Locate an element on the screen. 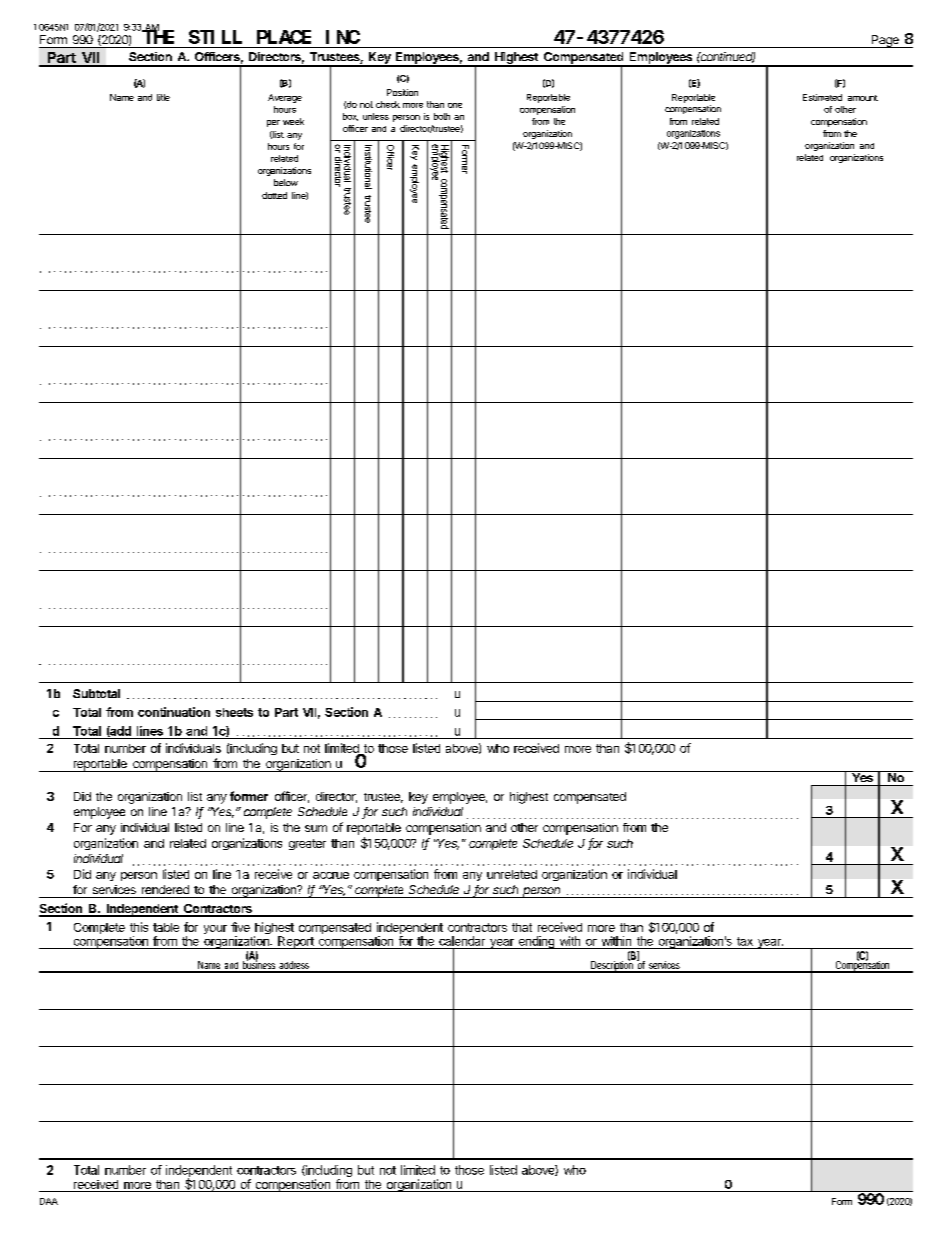 The image size is (952, 1233). sheets is located at coordinates (234, 712).
